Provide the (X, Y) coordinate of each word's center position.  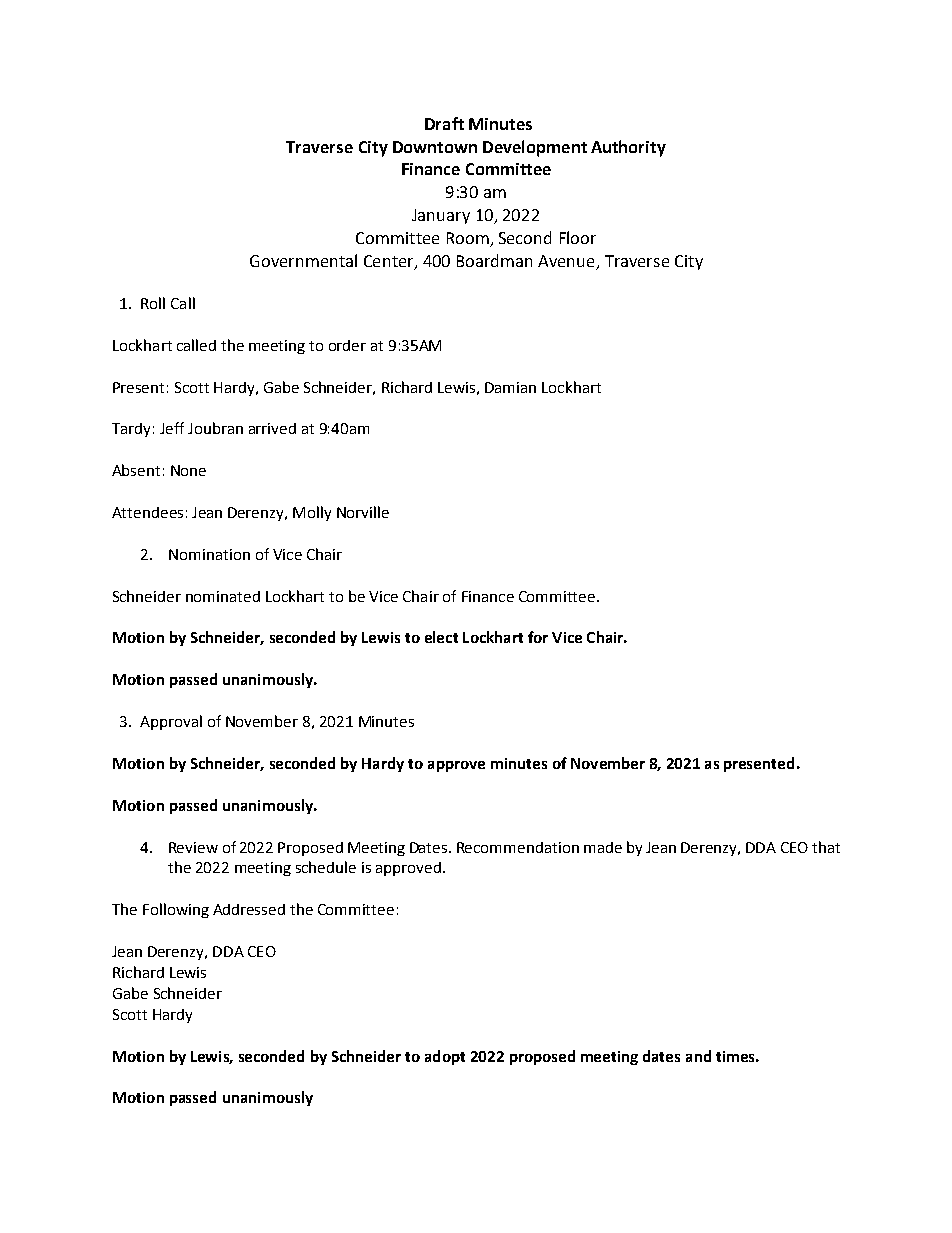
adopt (445, 1057)
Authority (628, 148)
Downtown (435, 147)
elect (441, 637)
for (538, 637)
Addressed (249, 909)
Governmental (303, 260)
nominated (223, 596)
